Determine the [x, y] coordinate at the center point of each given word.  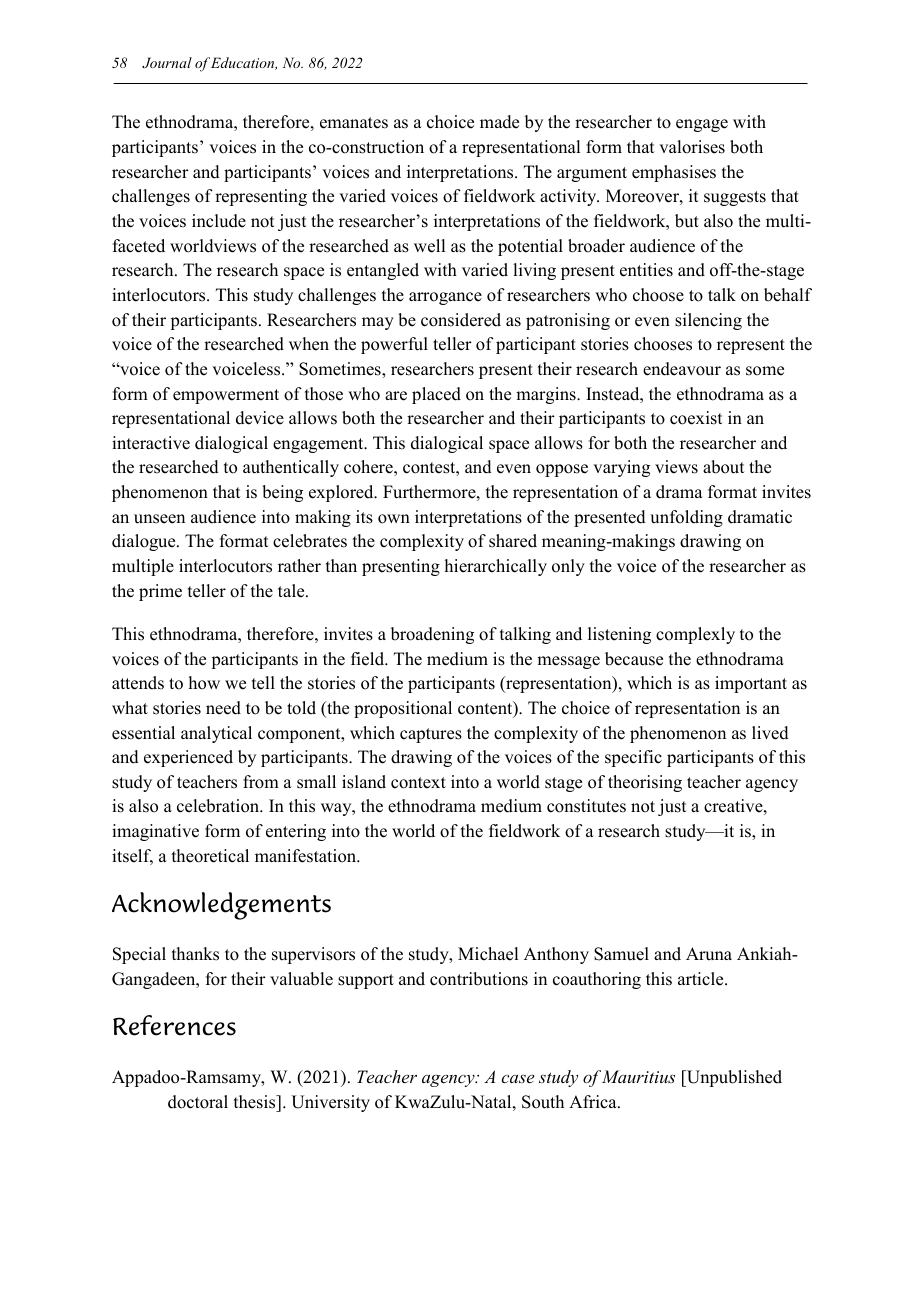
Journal [167, 63]
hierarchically [496, 567]
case [517, 1078]
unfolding [686, 518]
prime [160, 592]
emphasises [674, 173]
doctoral [198, 1102]
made [499, 122]
